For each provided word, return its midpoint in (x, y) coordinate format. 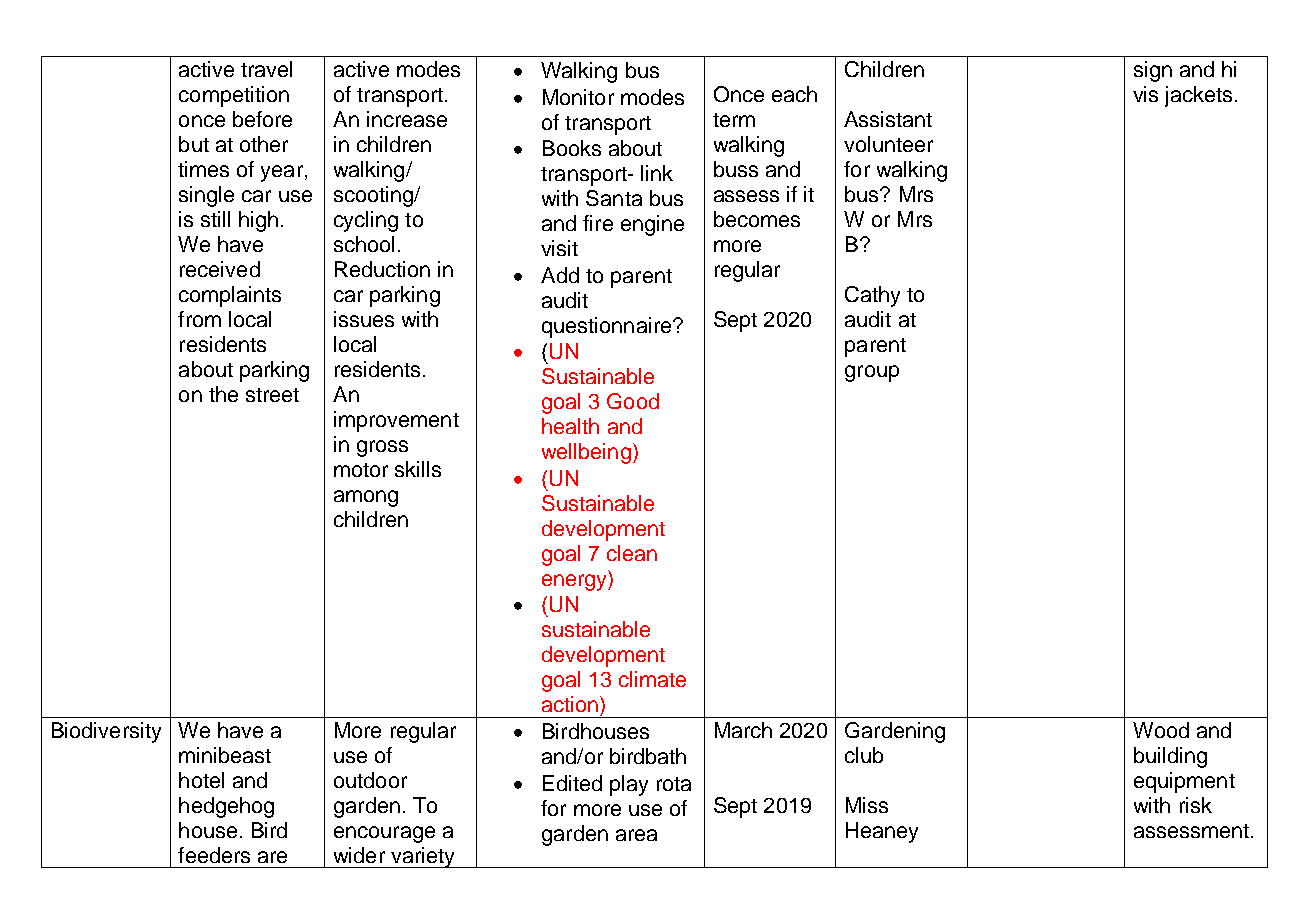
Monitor (578, 97)
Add (560, 275)
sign (1153, 71)
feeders (214, 855)
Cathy (872, 296)
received (220, 269)
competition (234, 96)
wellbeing (586, 453)
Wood (1161, 730)
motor (361, 470)
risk (1196, 805)
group (872, 373)
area (636, 835)
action (570, 704)
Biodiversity (106, 732)
